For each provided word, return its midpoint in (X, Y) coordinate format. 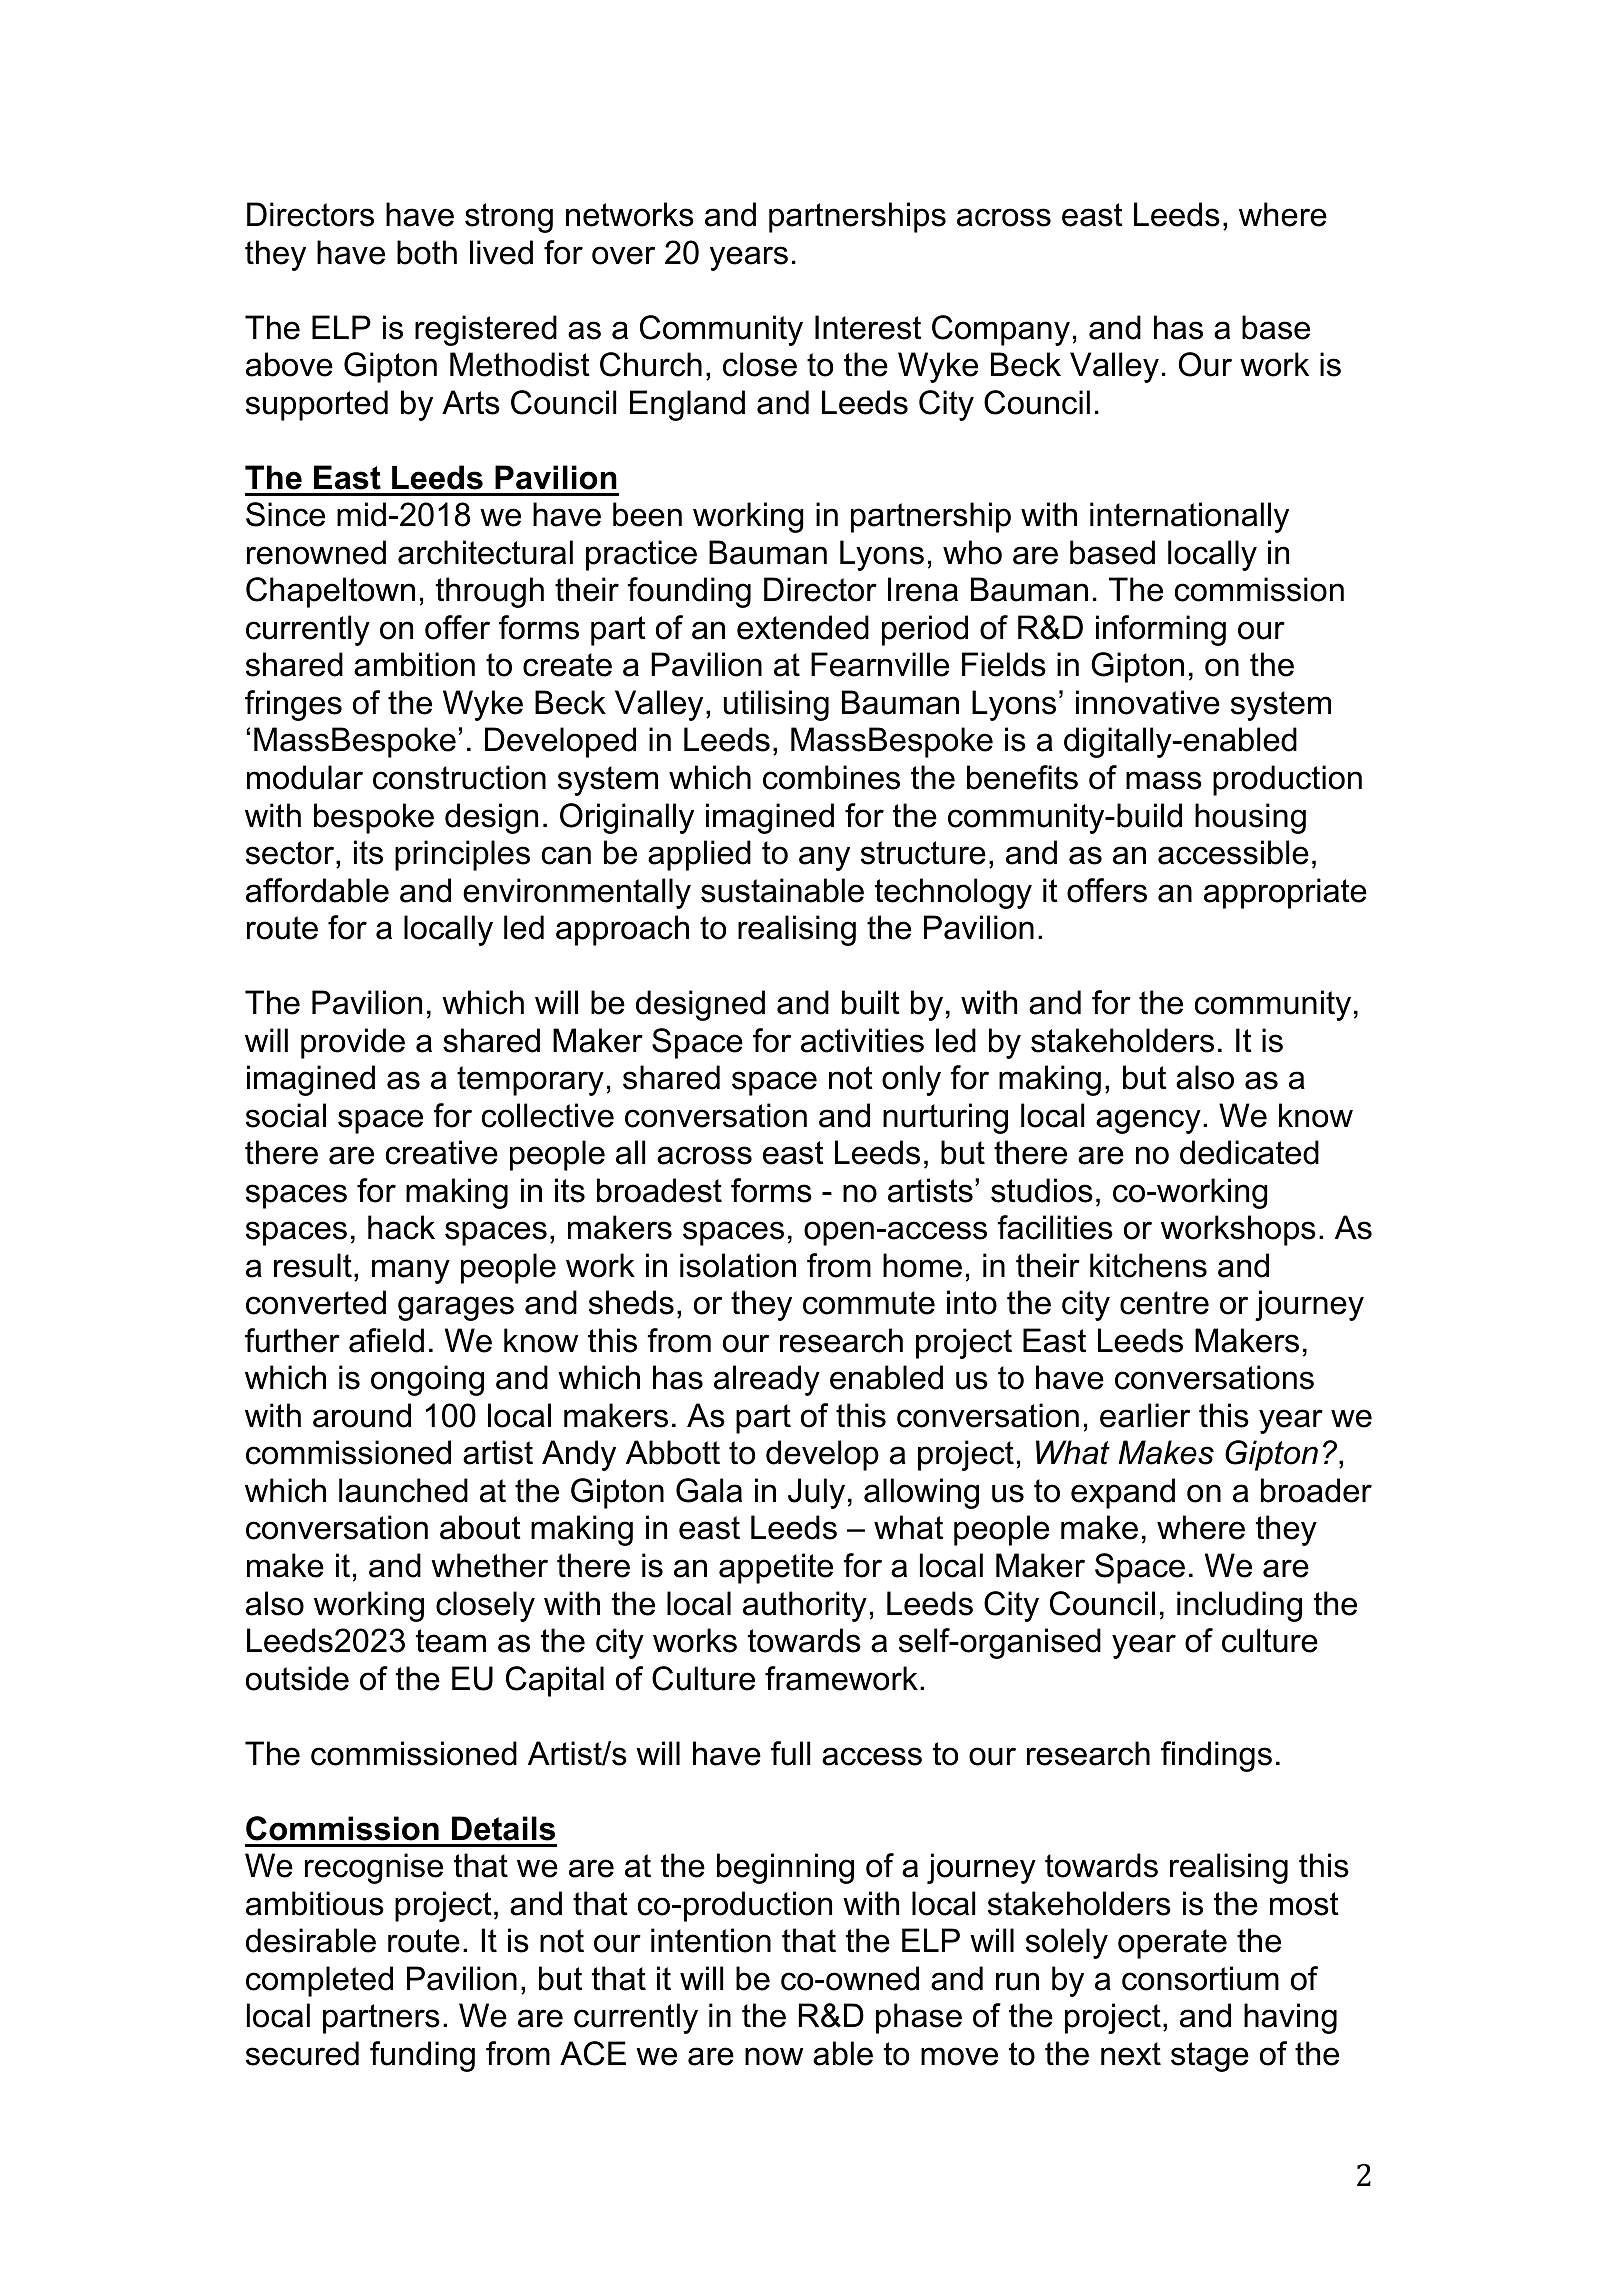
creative (441, 1152)
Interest (868, 327)
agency (1148, 1121)
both (427, 252)
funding (422, 2056)
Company (1001, 330)
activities (862, 1040)
